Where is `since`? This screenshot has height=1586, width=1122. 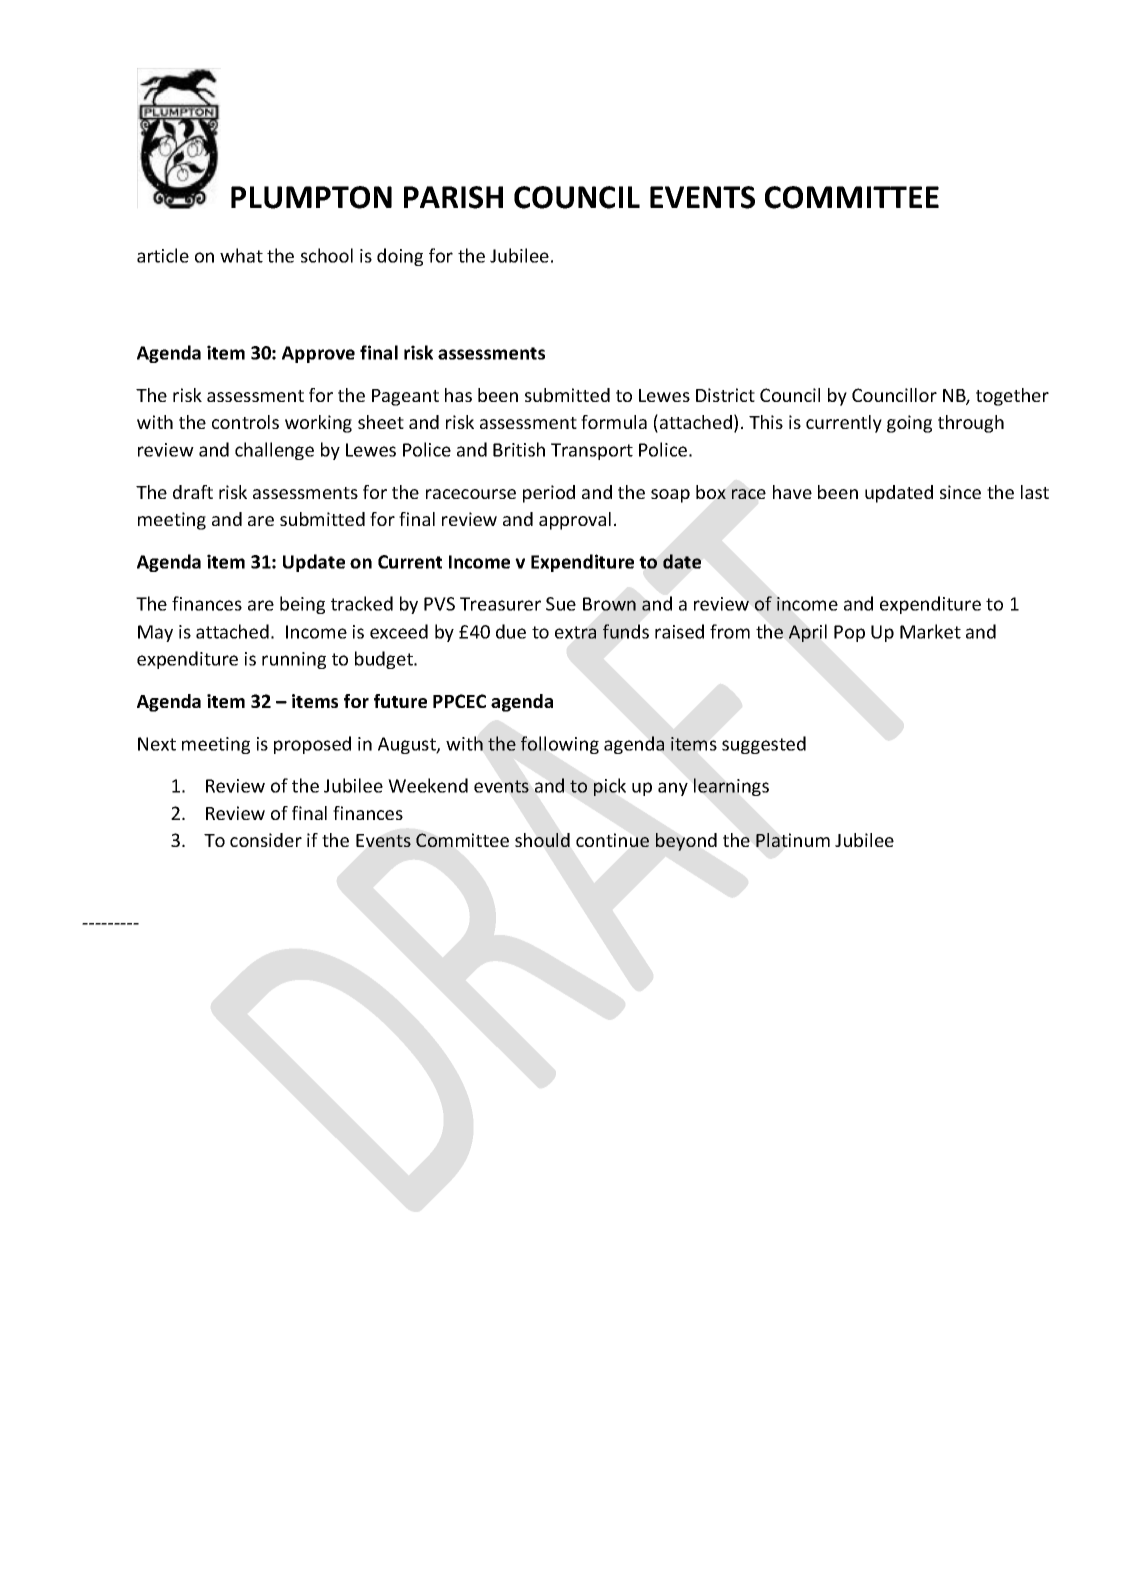 since is located at coordinates (960, 492).
